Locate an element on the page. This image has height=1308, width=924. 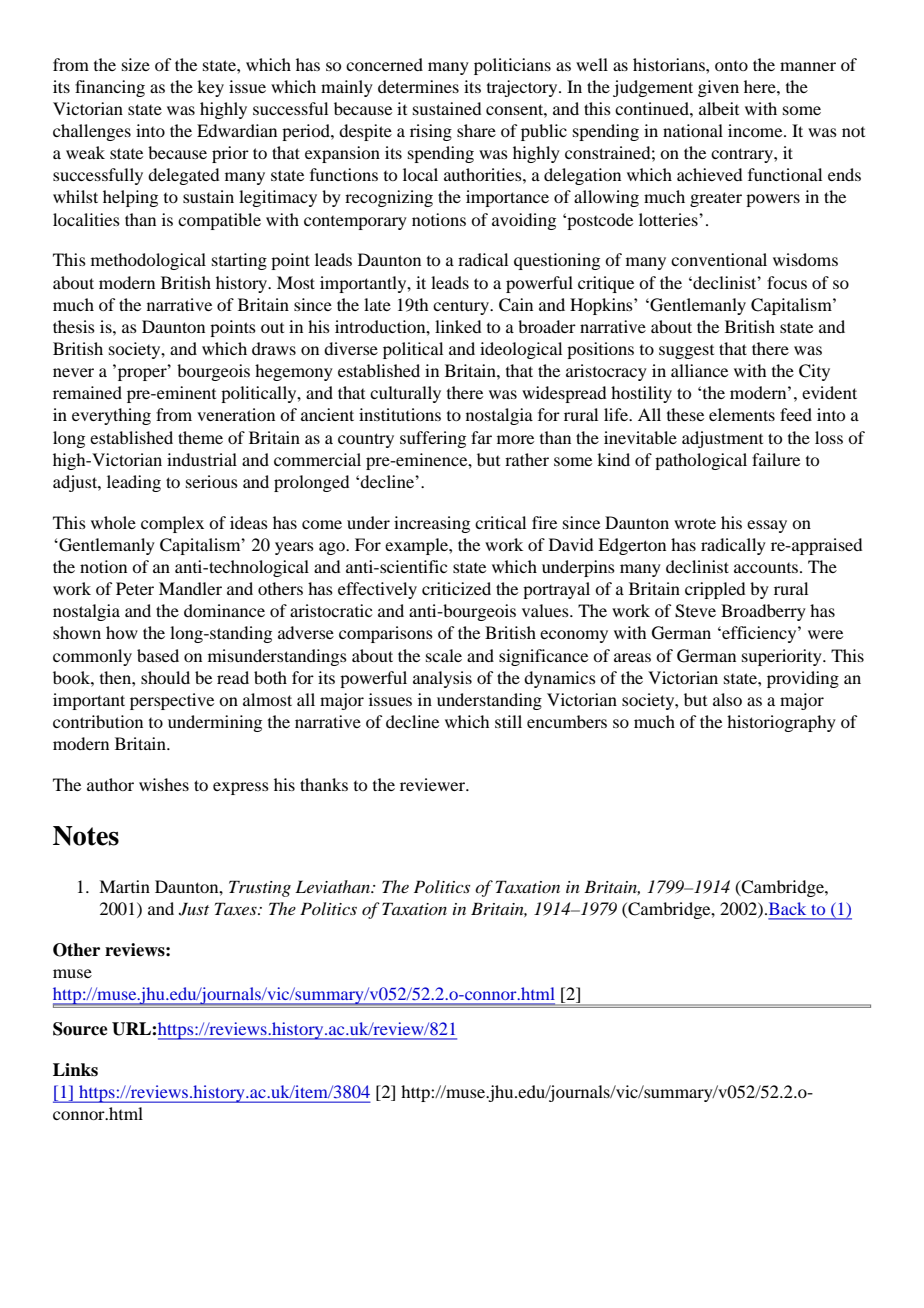
Source is located at coordinates (80, 1029).
